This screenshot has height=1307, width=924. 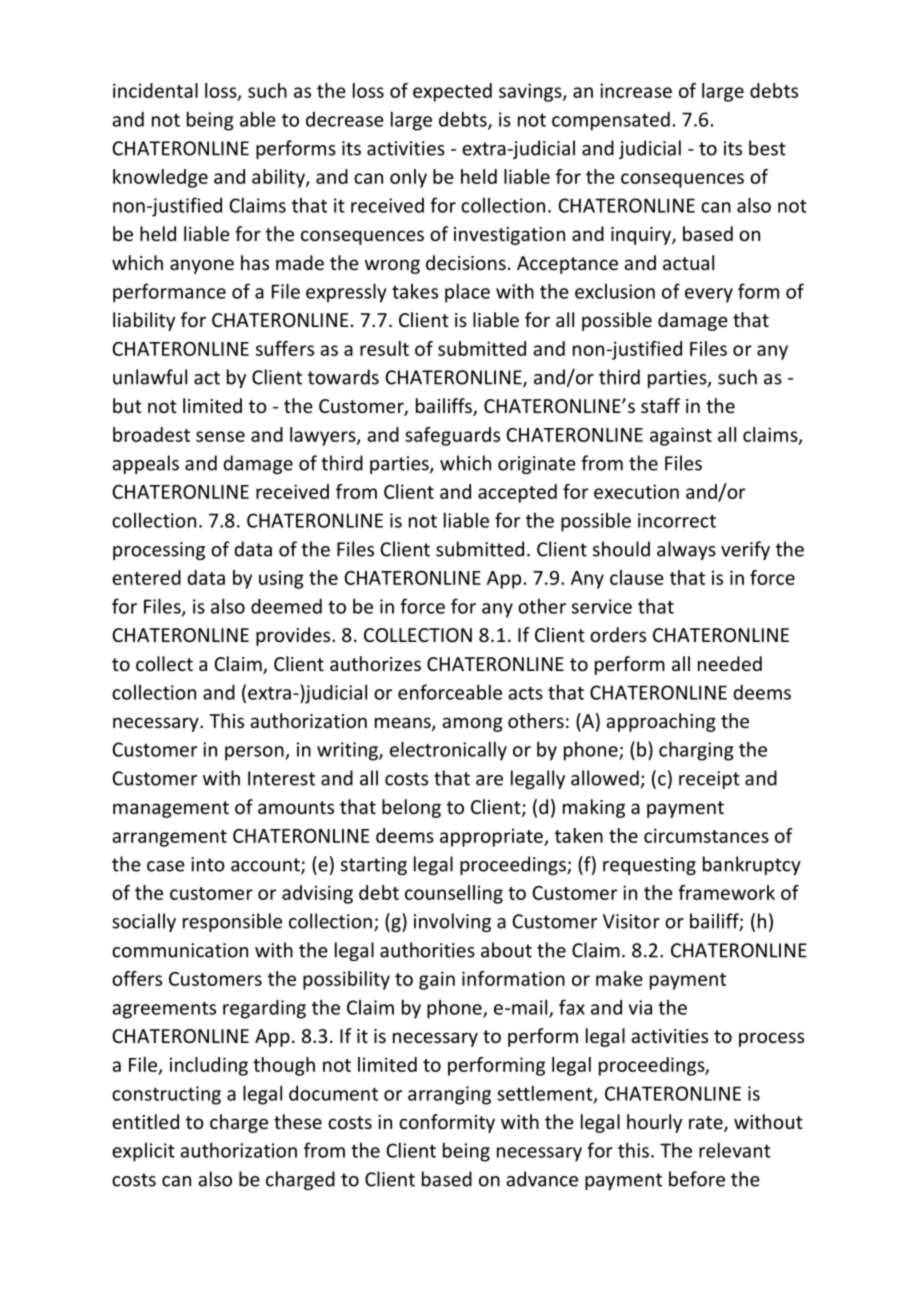 What do you see at coordinates (155, 90) in the screenshot?
I see `incidental` at bounding box center [155, 90].
